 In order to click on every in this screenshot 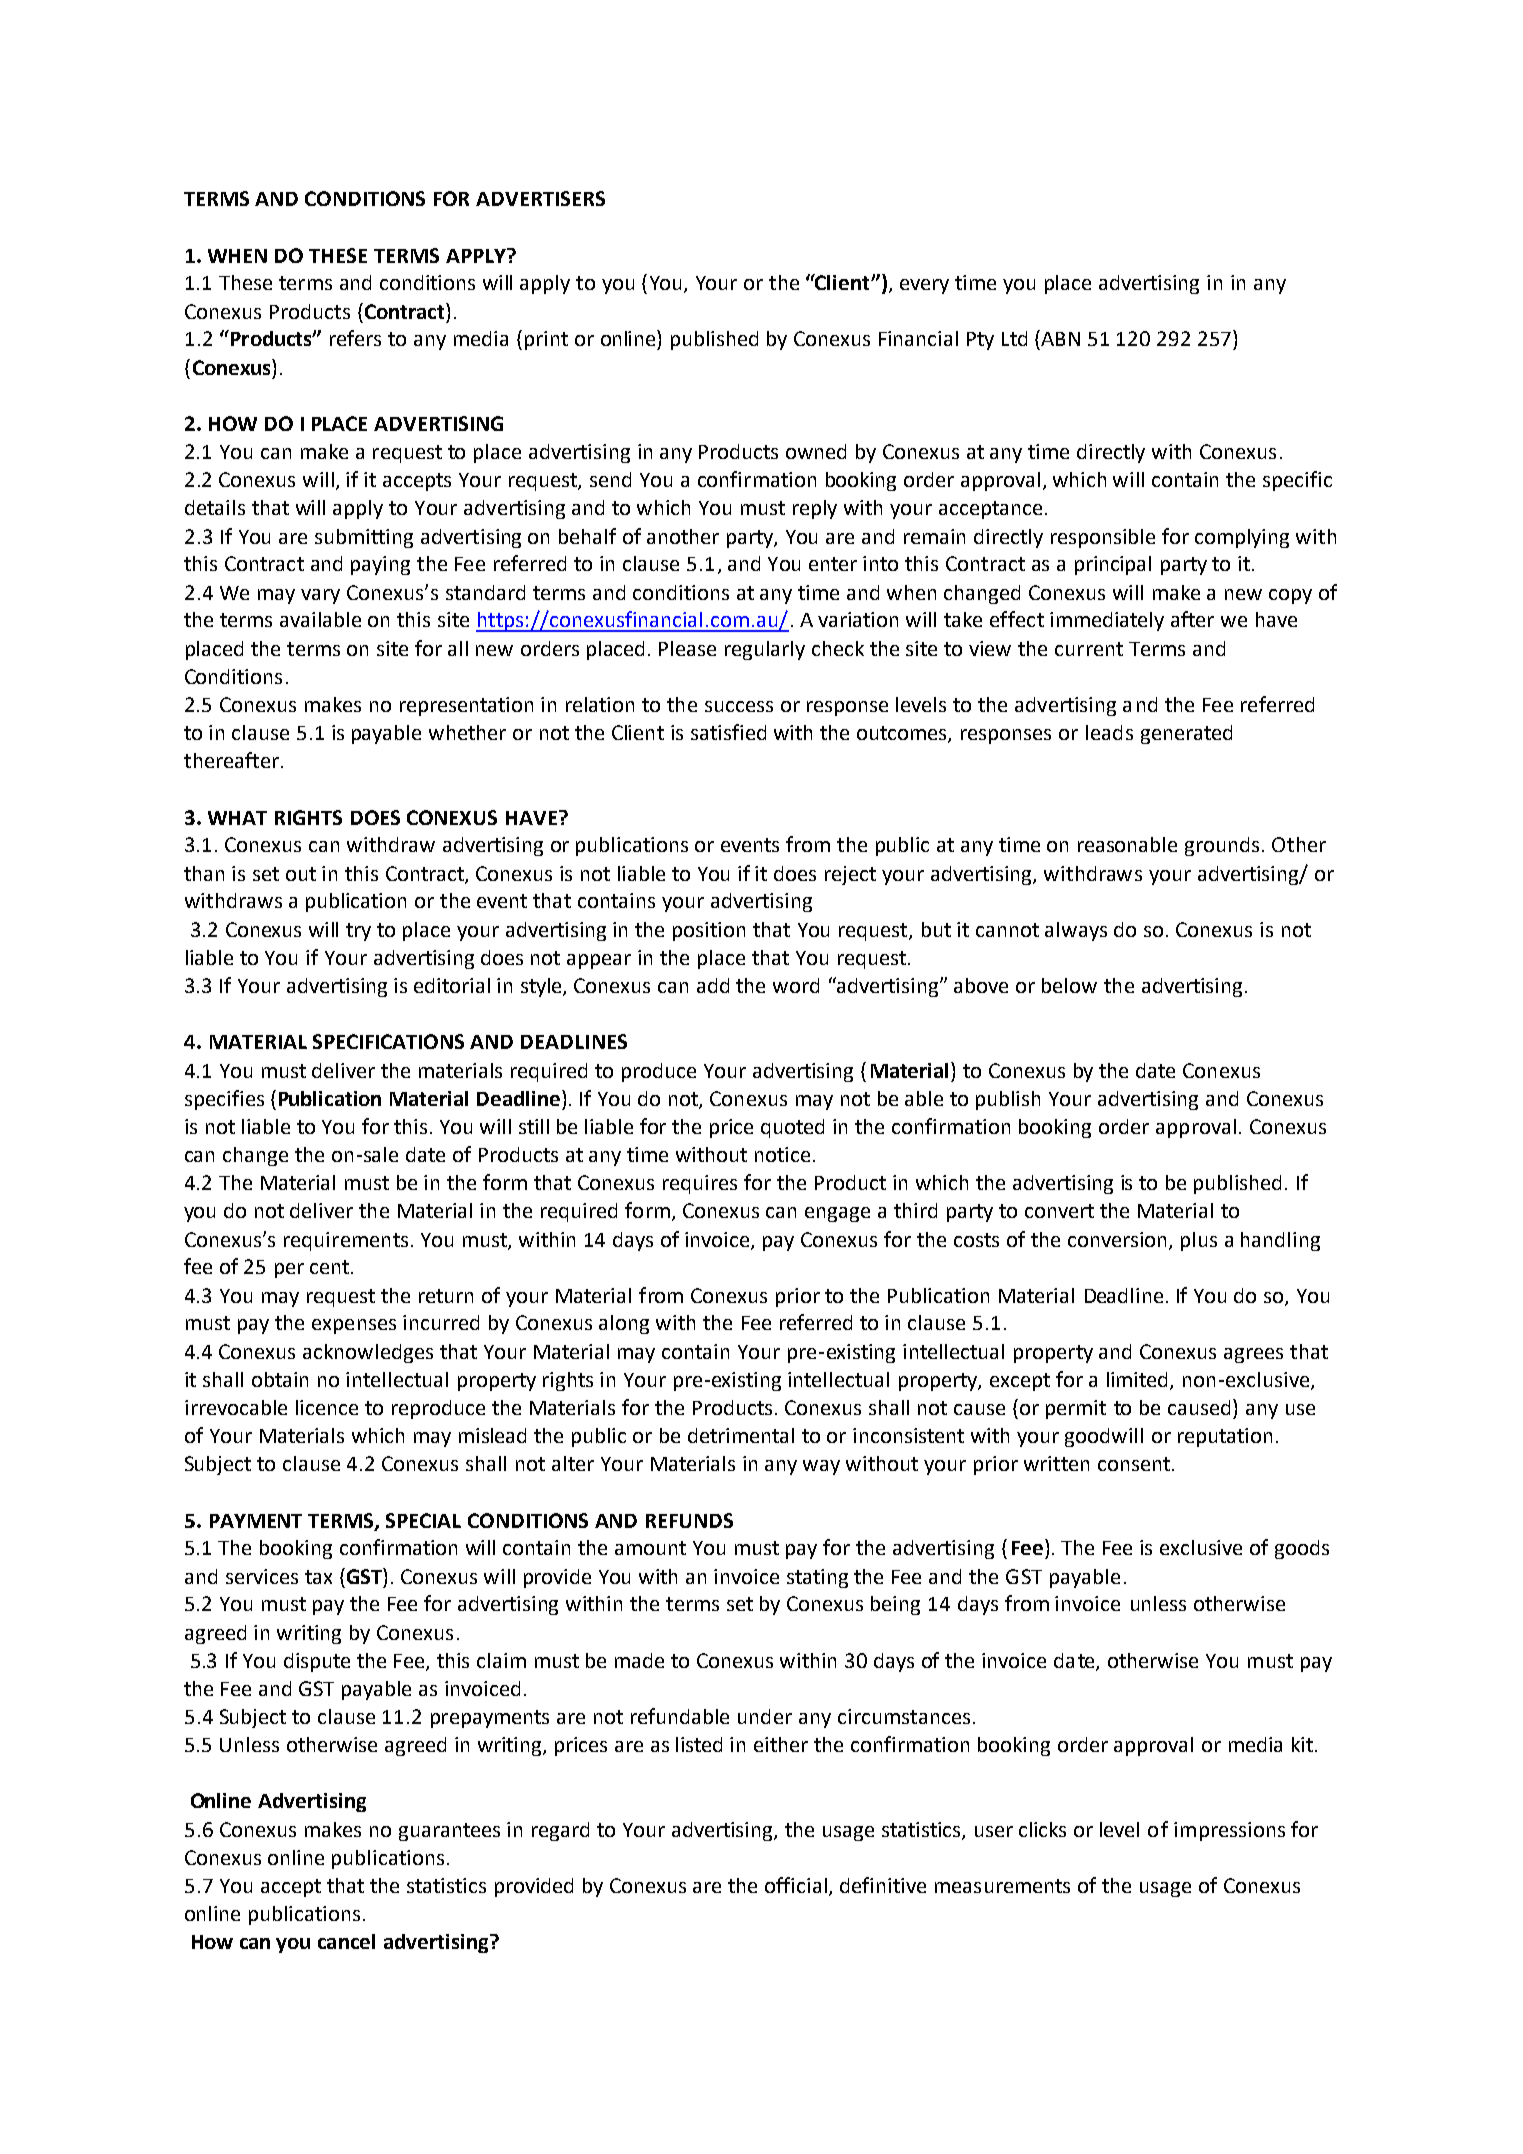, I will do `click(924, 286)`.
